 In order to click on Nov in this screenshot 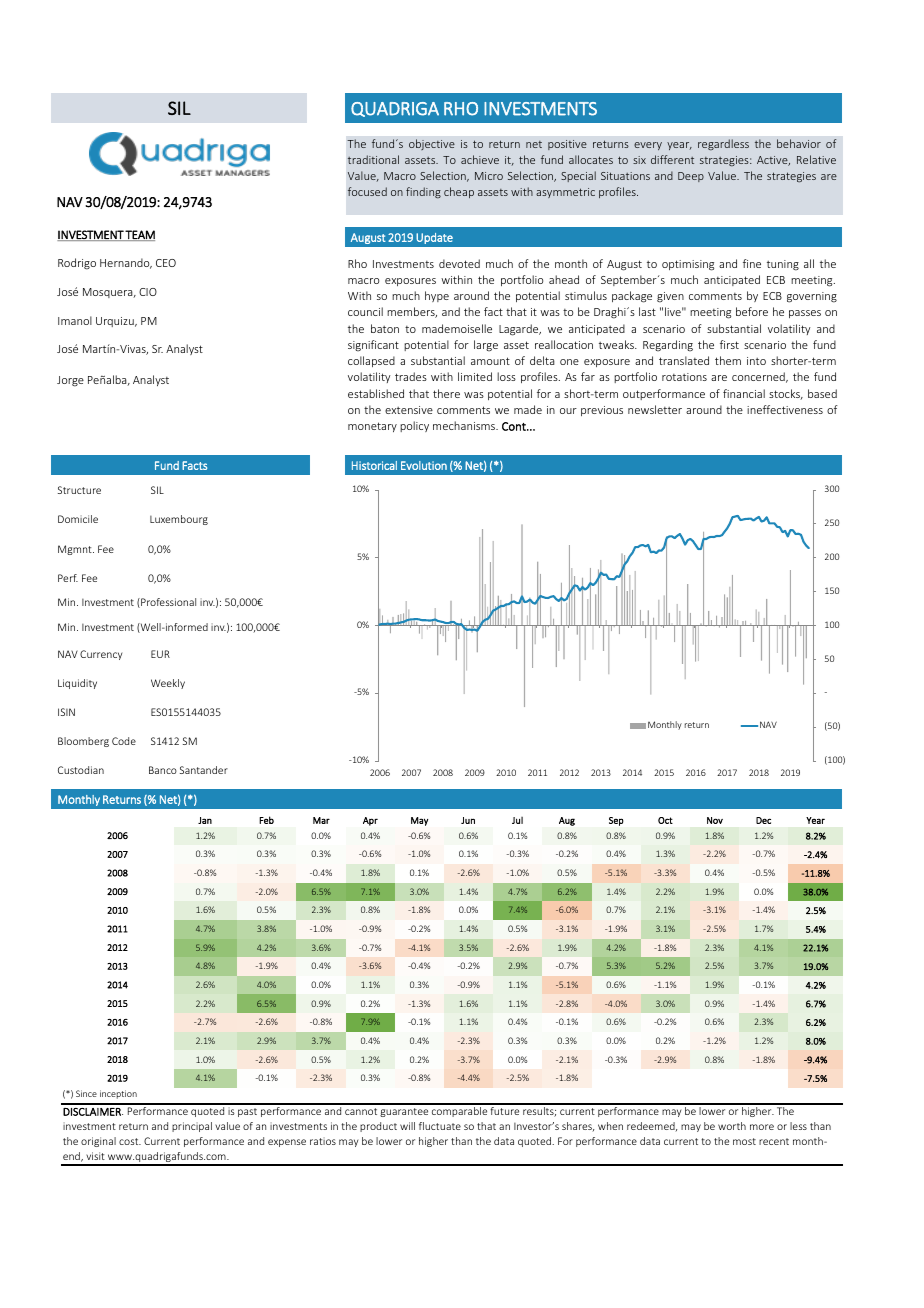, I will do `click(715, 820)`.
